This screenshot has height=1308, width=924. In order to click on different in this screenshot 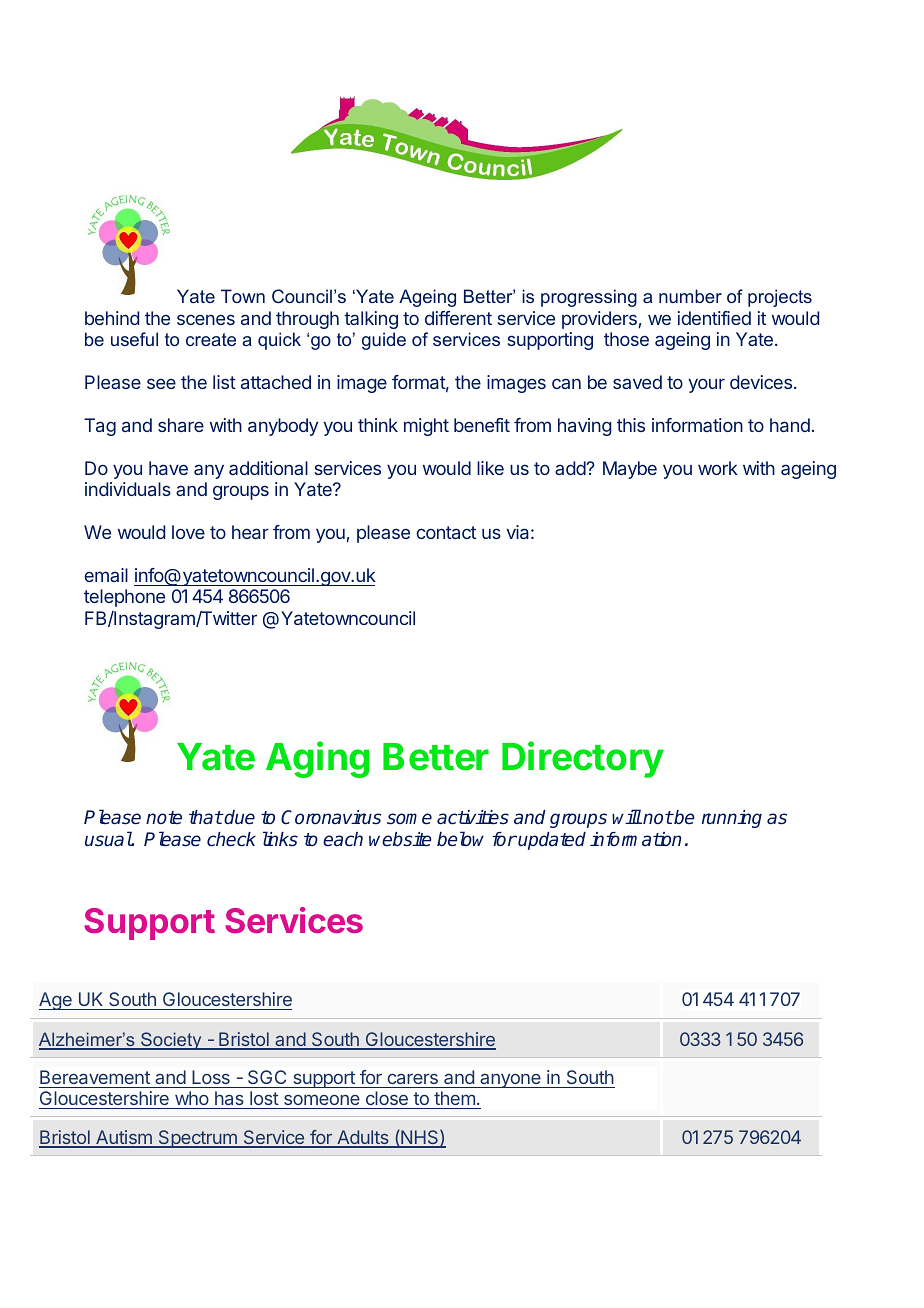, I will do `click(458, 318)`.
